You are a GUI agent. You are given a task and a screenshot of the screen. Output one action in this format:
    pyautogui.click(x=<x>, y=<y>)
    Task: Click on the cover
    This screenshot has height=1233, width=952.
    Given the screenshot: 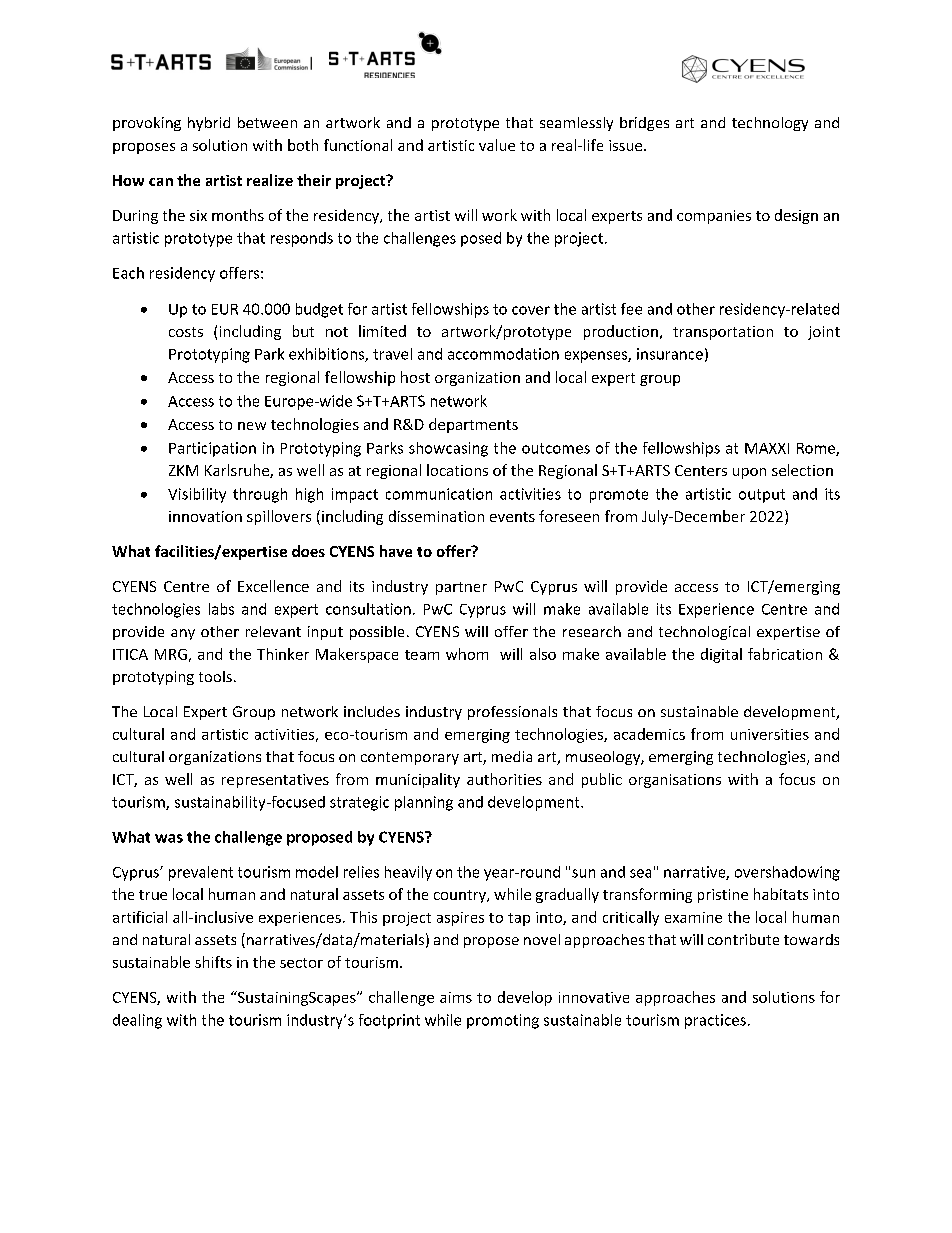 What is the action you would take?
    pyautogui.click(x=531, y=310)
